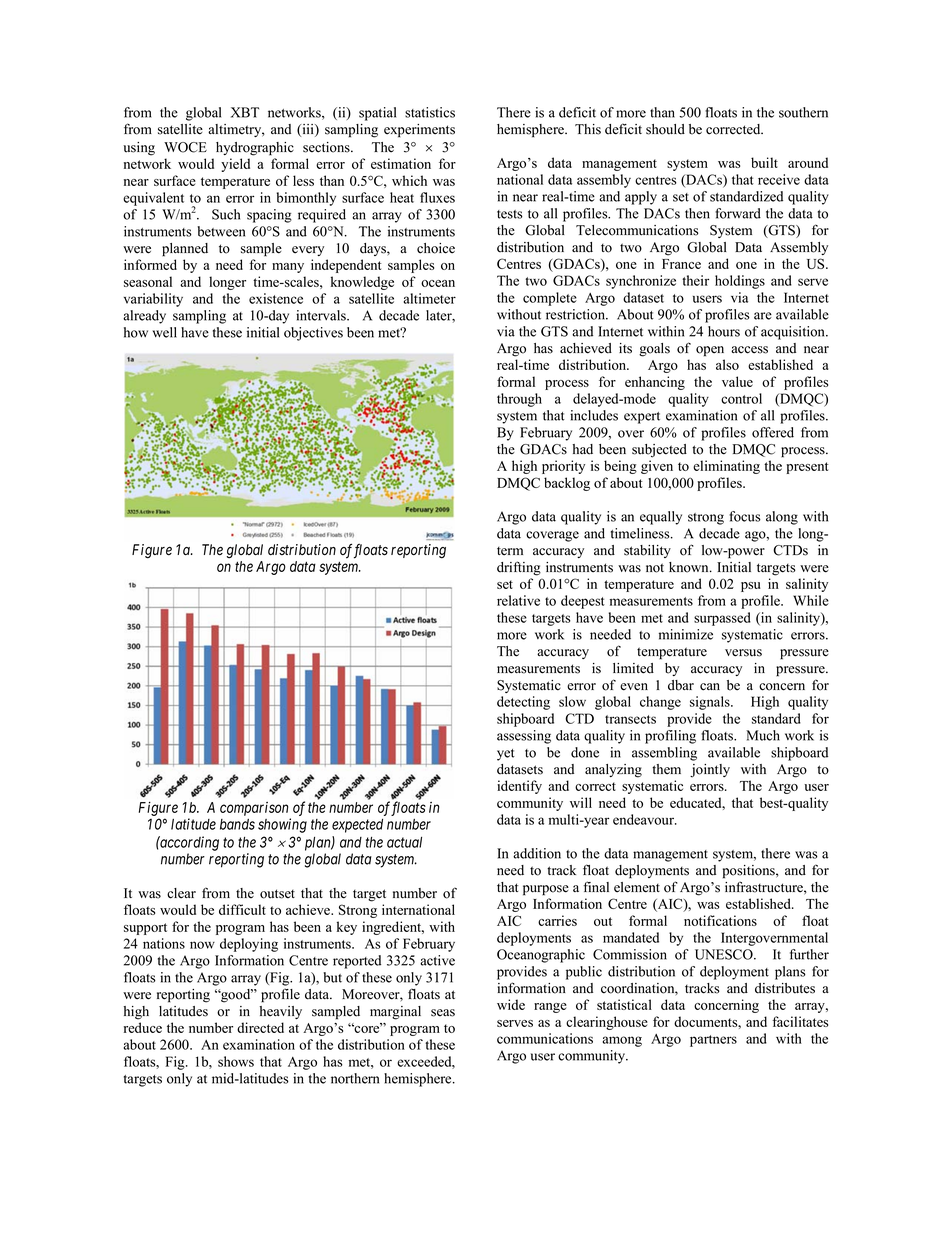 This screenshot has width=952, height=1233. Describe the element at coordinates (764, 162) in the screenshot. I see `built` at that location.
